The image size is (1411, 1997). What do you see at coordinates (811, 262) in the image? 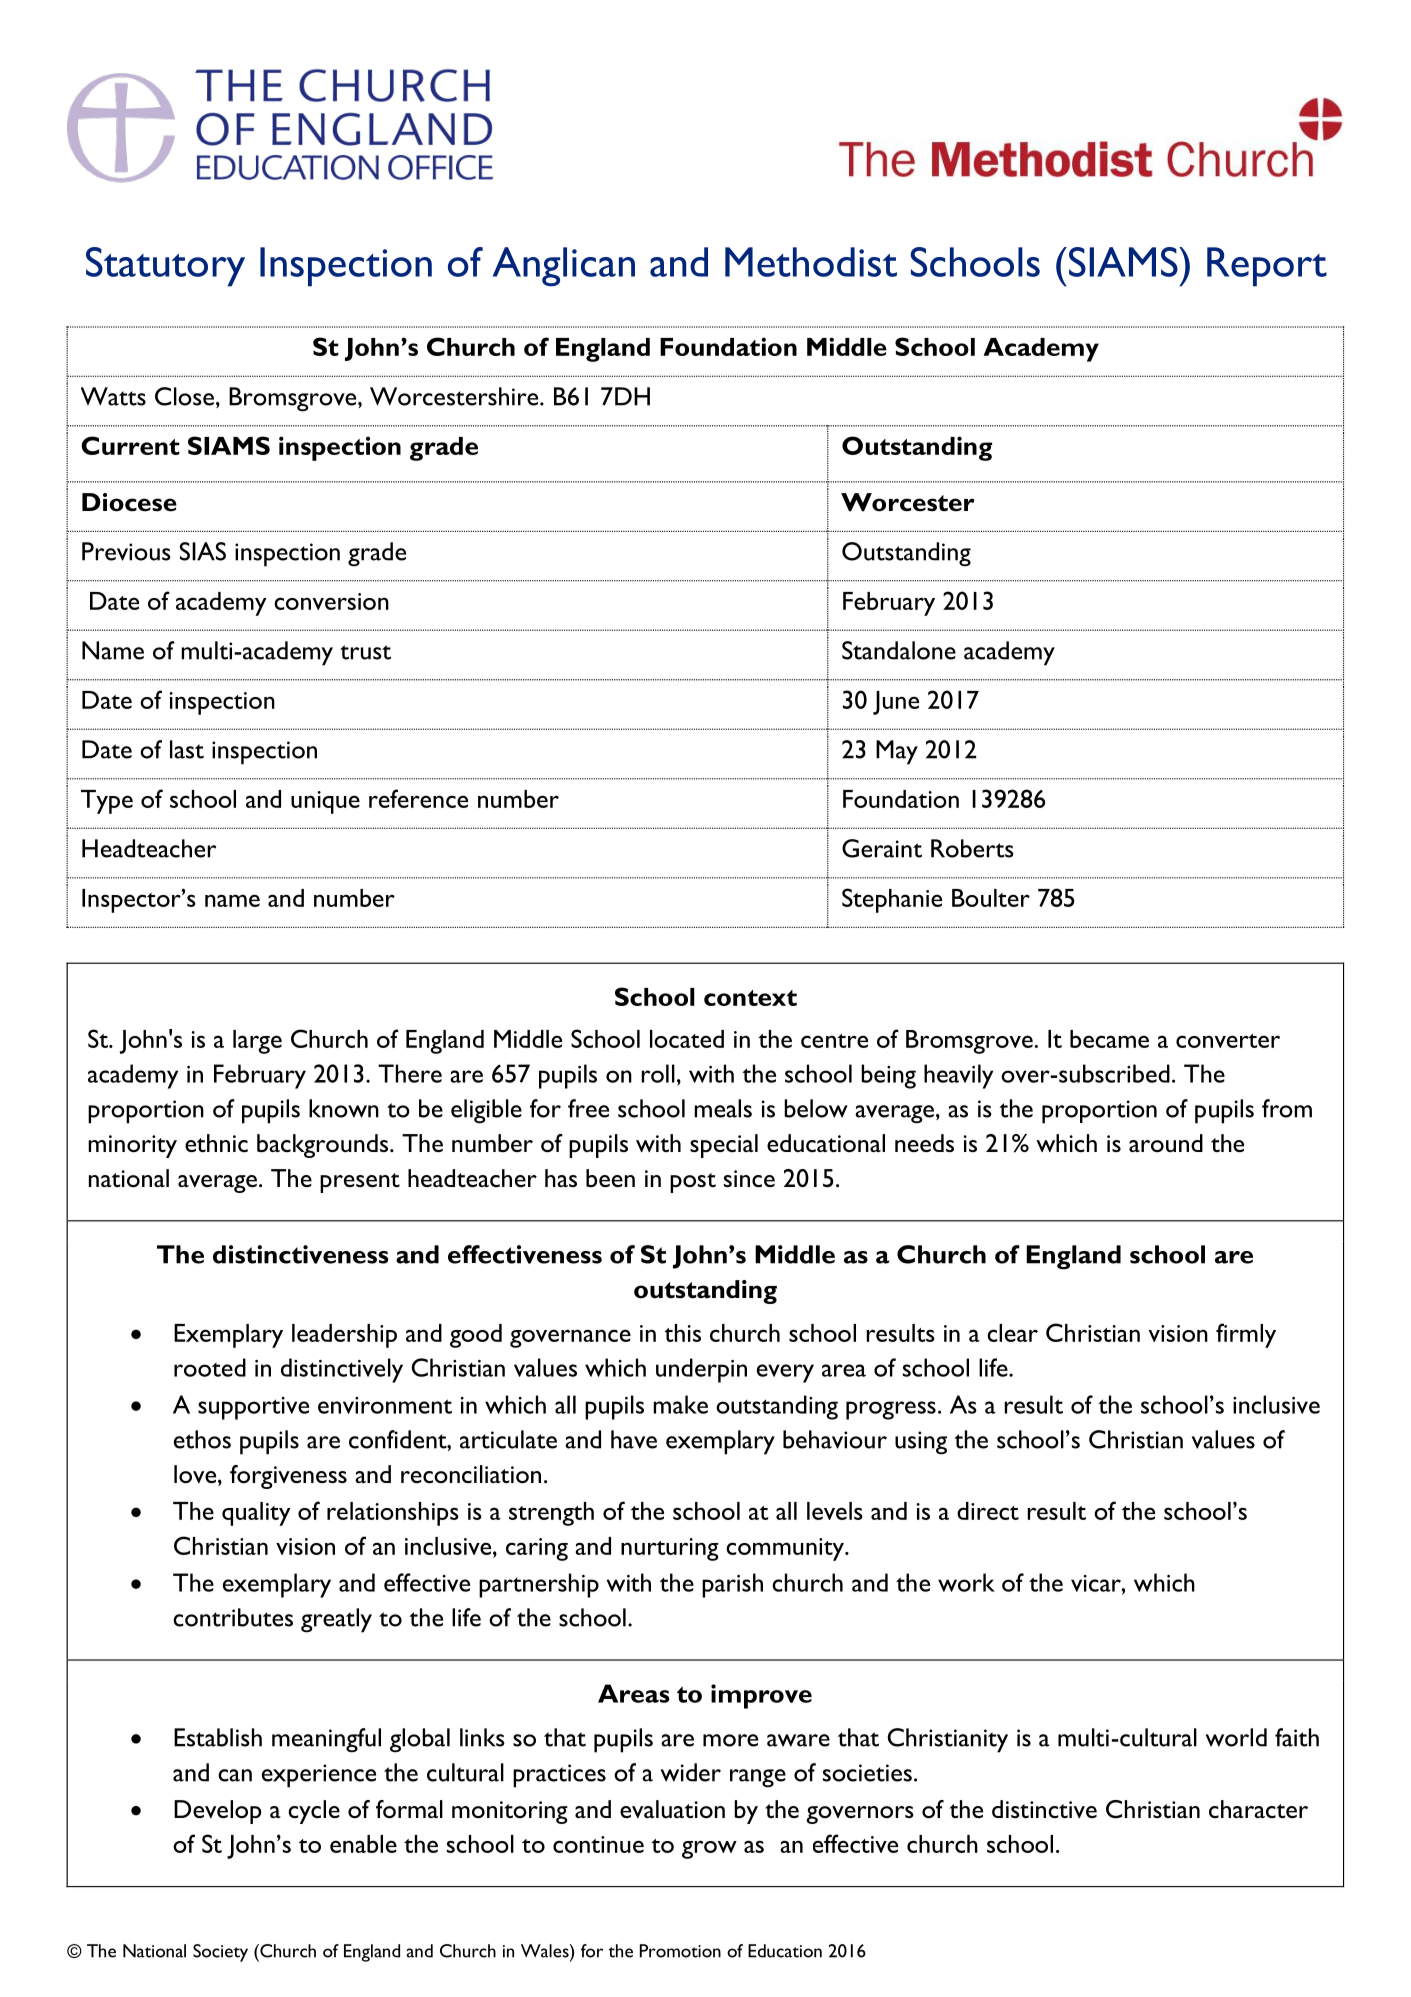
I see `Methodist` at bounding box center [811, 262].
